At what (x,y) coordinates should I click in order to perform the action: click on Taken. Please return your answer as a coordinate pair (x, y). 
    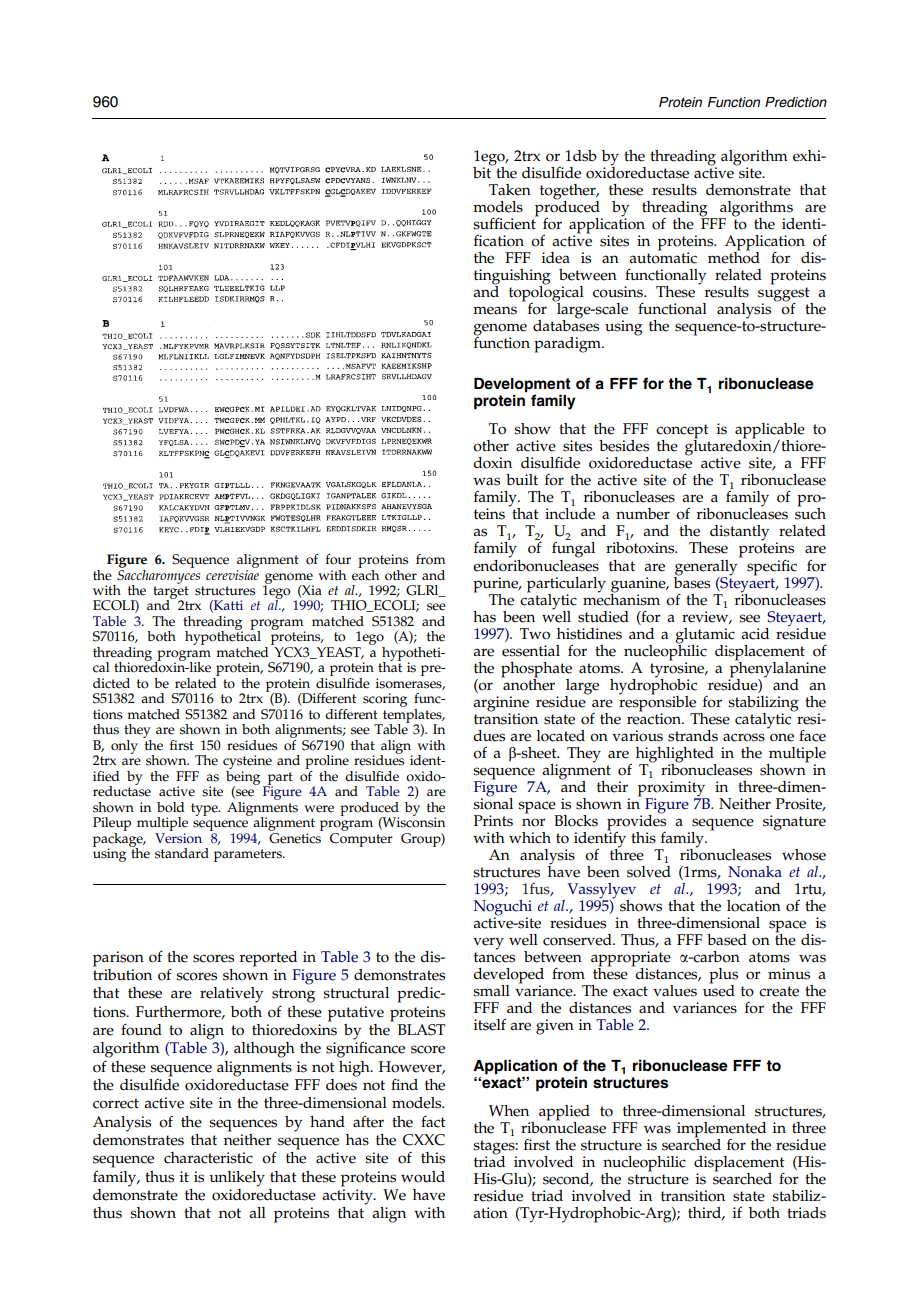
    Looking at the image, I should click on (510, 190).
